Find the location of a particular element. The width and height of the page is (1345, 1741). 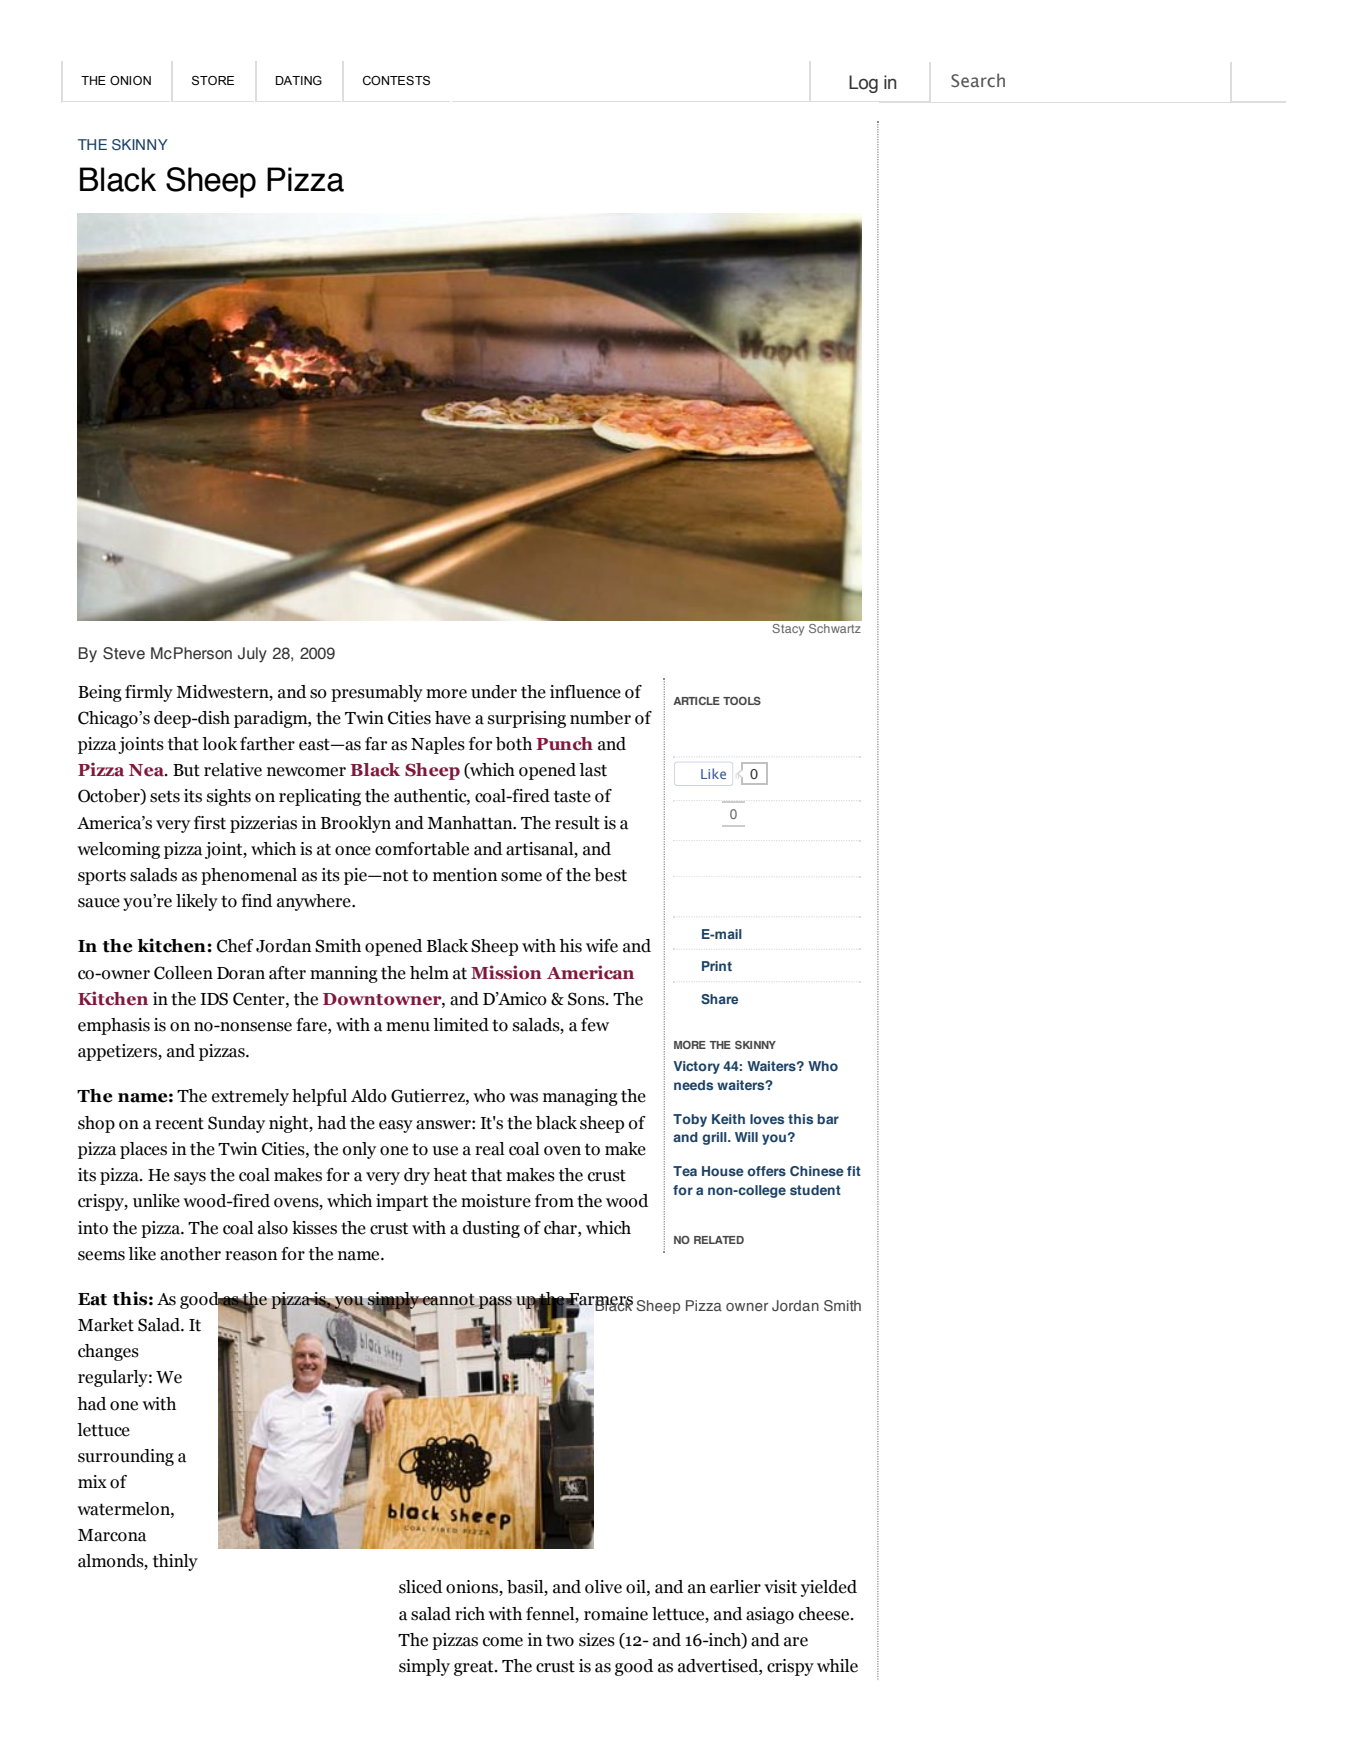

bar is located at coordinates (828, 1119).
